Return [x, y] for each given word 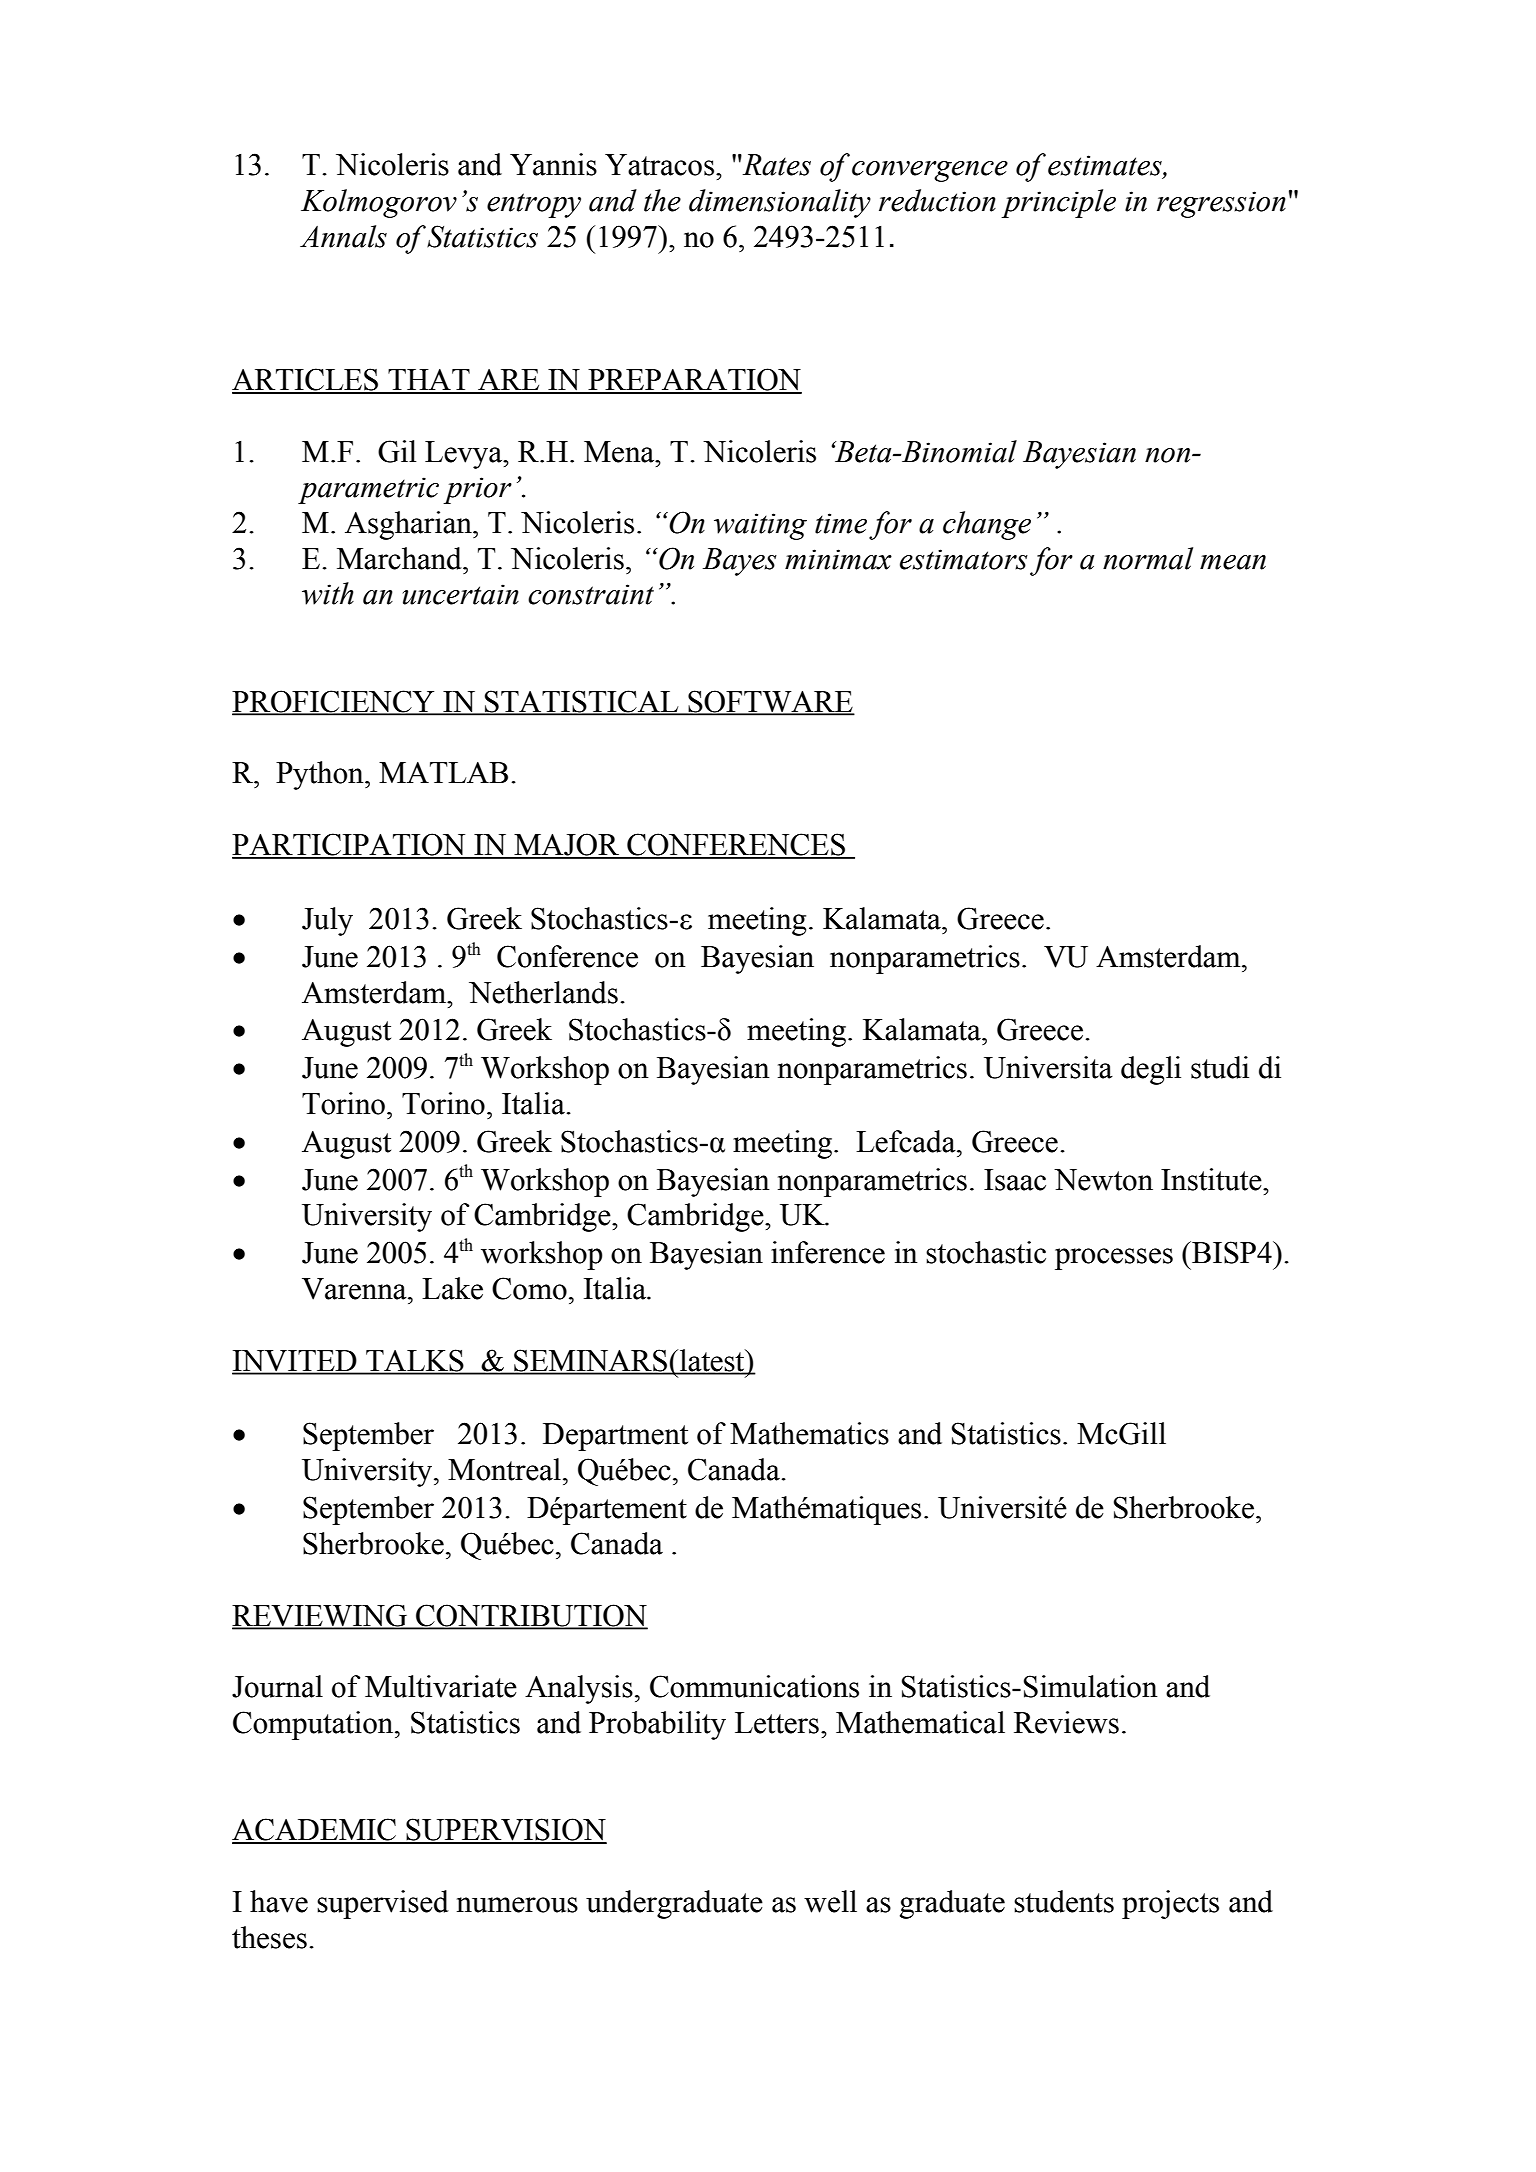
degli [1151, 1070]
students [1064, 1901]
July [327, 921]
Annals [343, 236]
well [830, 1901]
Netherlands [543, 992]
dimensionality [780, 203]
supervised [383, 1904]
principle [1058, 203]
